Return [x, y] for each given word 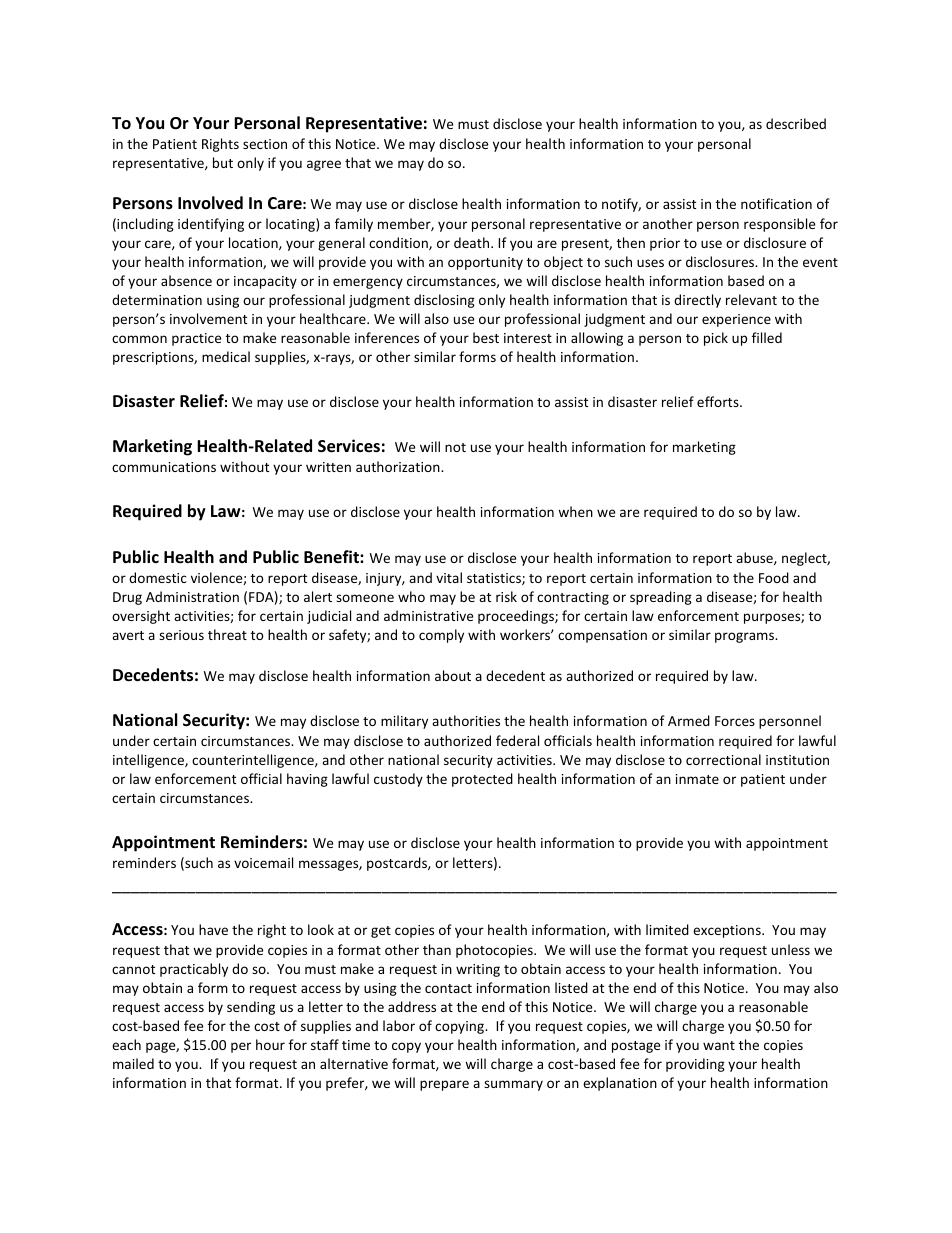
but [223, 162]
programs [746, 637]
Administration [192, 596]
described [796, 123]
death [473, 242]
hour [270, 1044]
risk [506, 596]
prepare [444, 1085]
